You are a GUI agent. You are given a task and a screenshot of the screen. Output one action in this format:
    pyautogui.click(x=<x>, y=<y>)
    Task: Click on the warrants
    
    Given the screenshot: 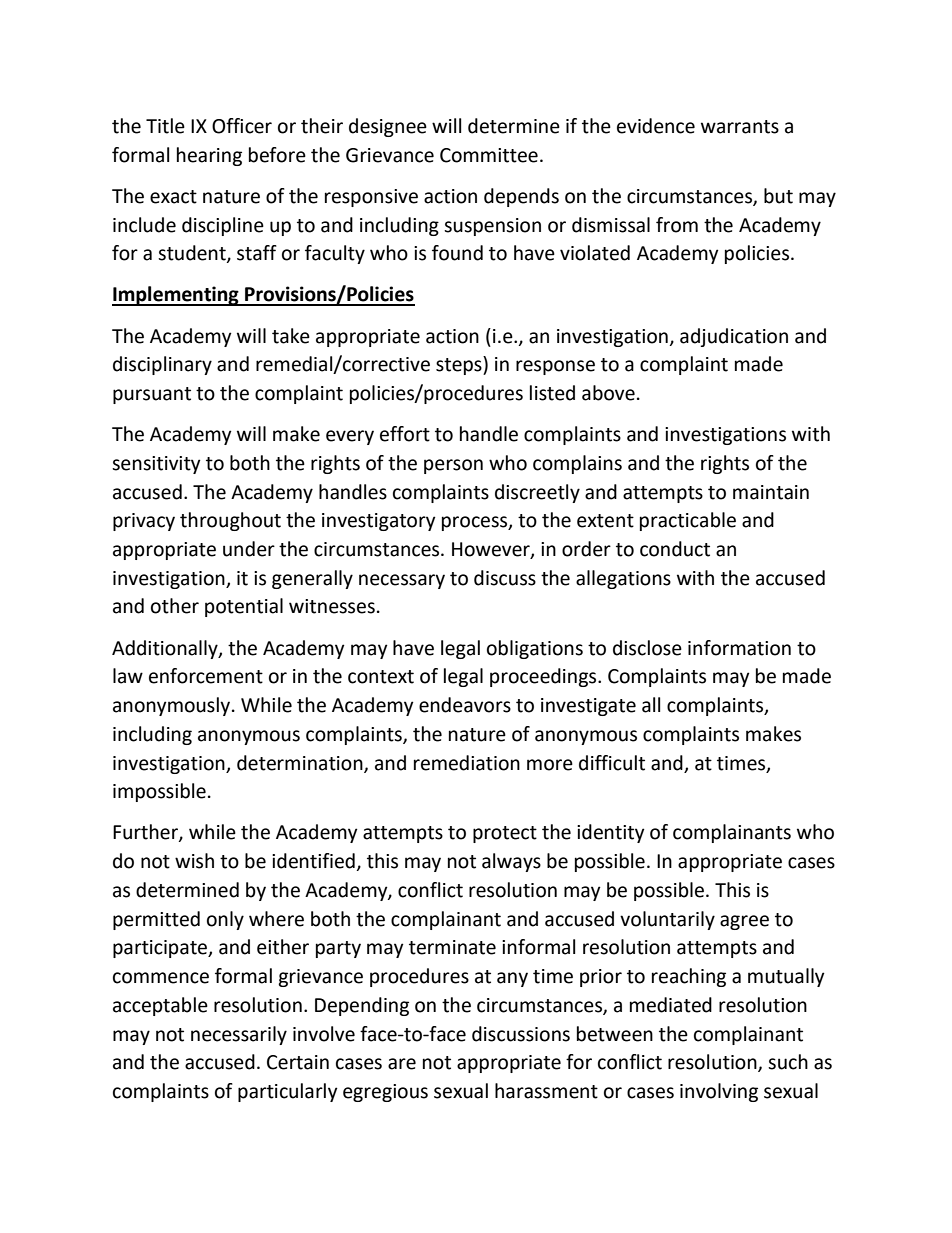 What is the action you would take?
    pyautogui.click(x=740, y=127)
